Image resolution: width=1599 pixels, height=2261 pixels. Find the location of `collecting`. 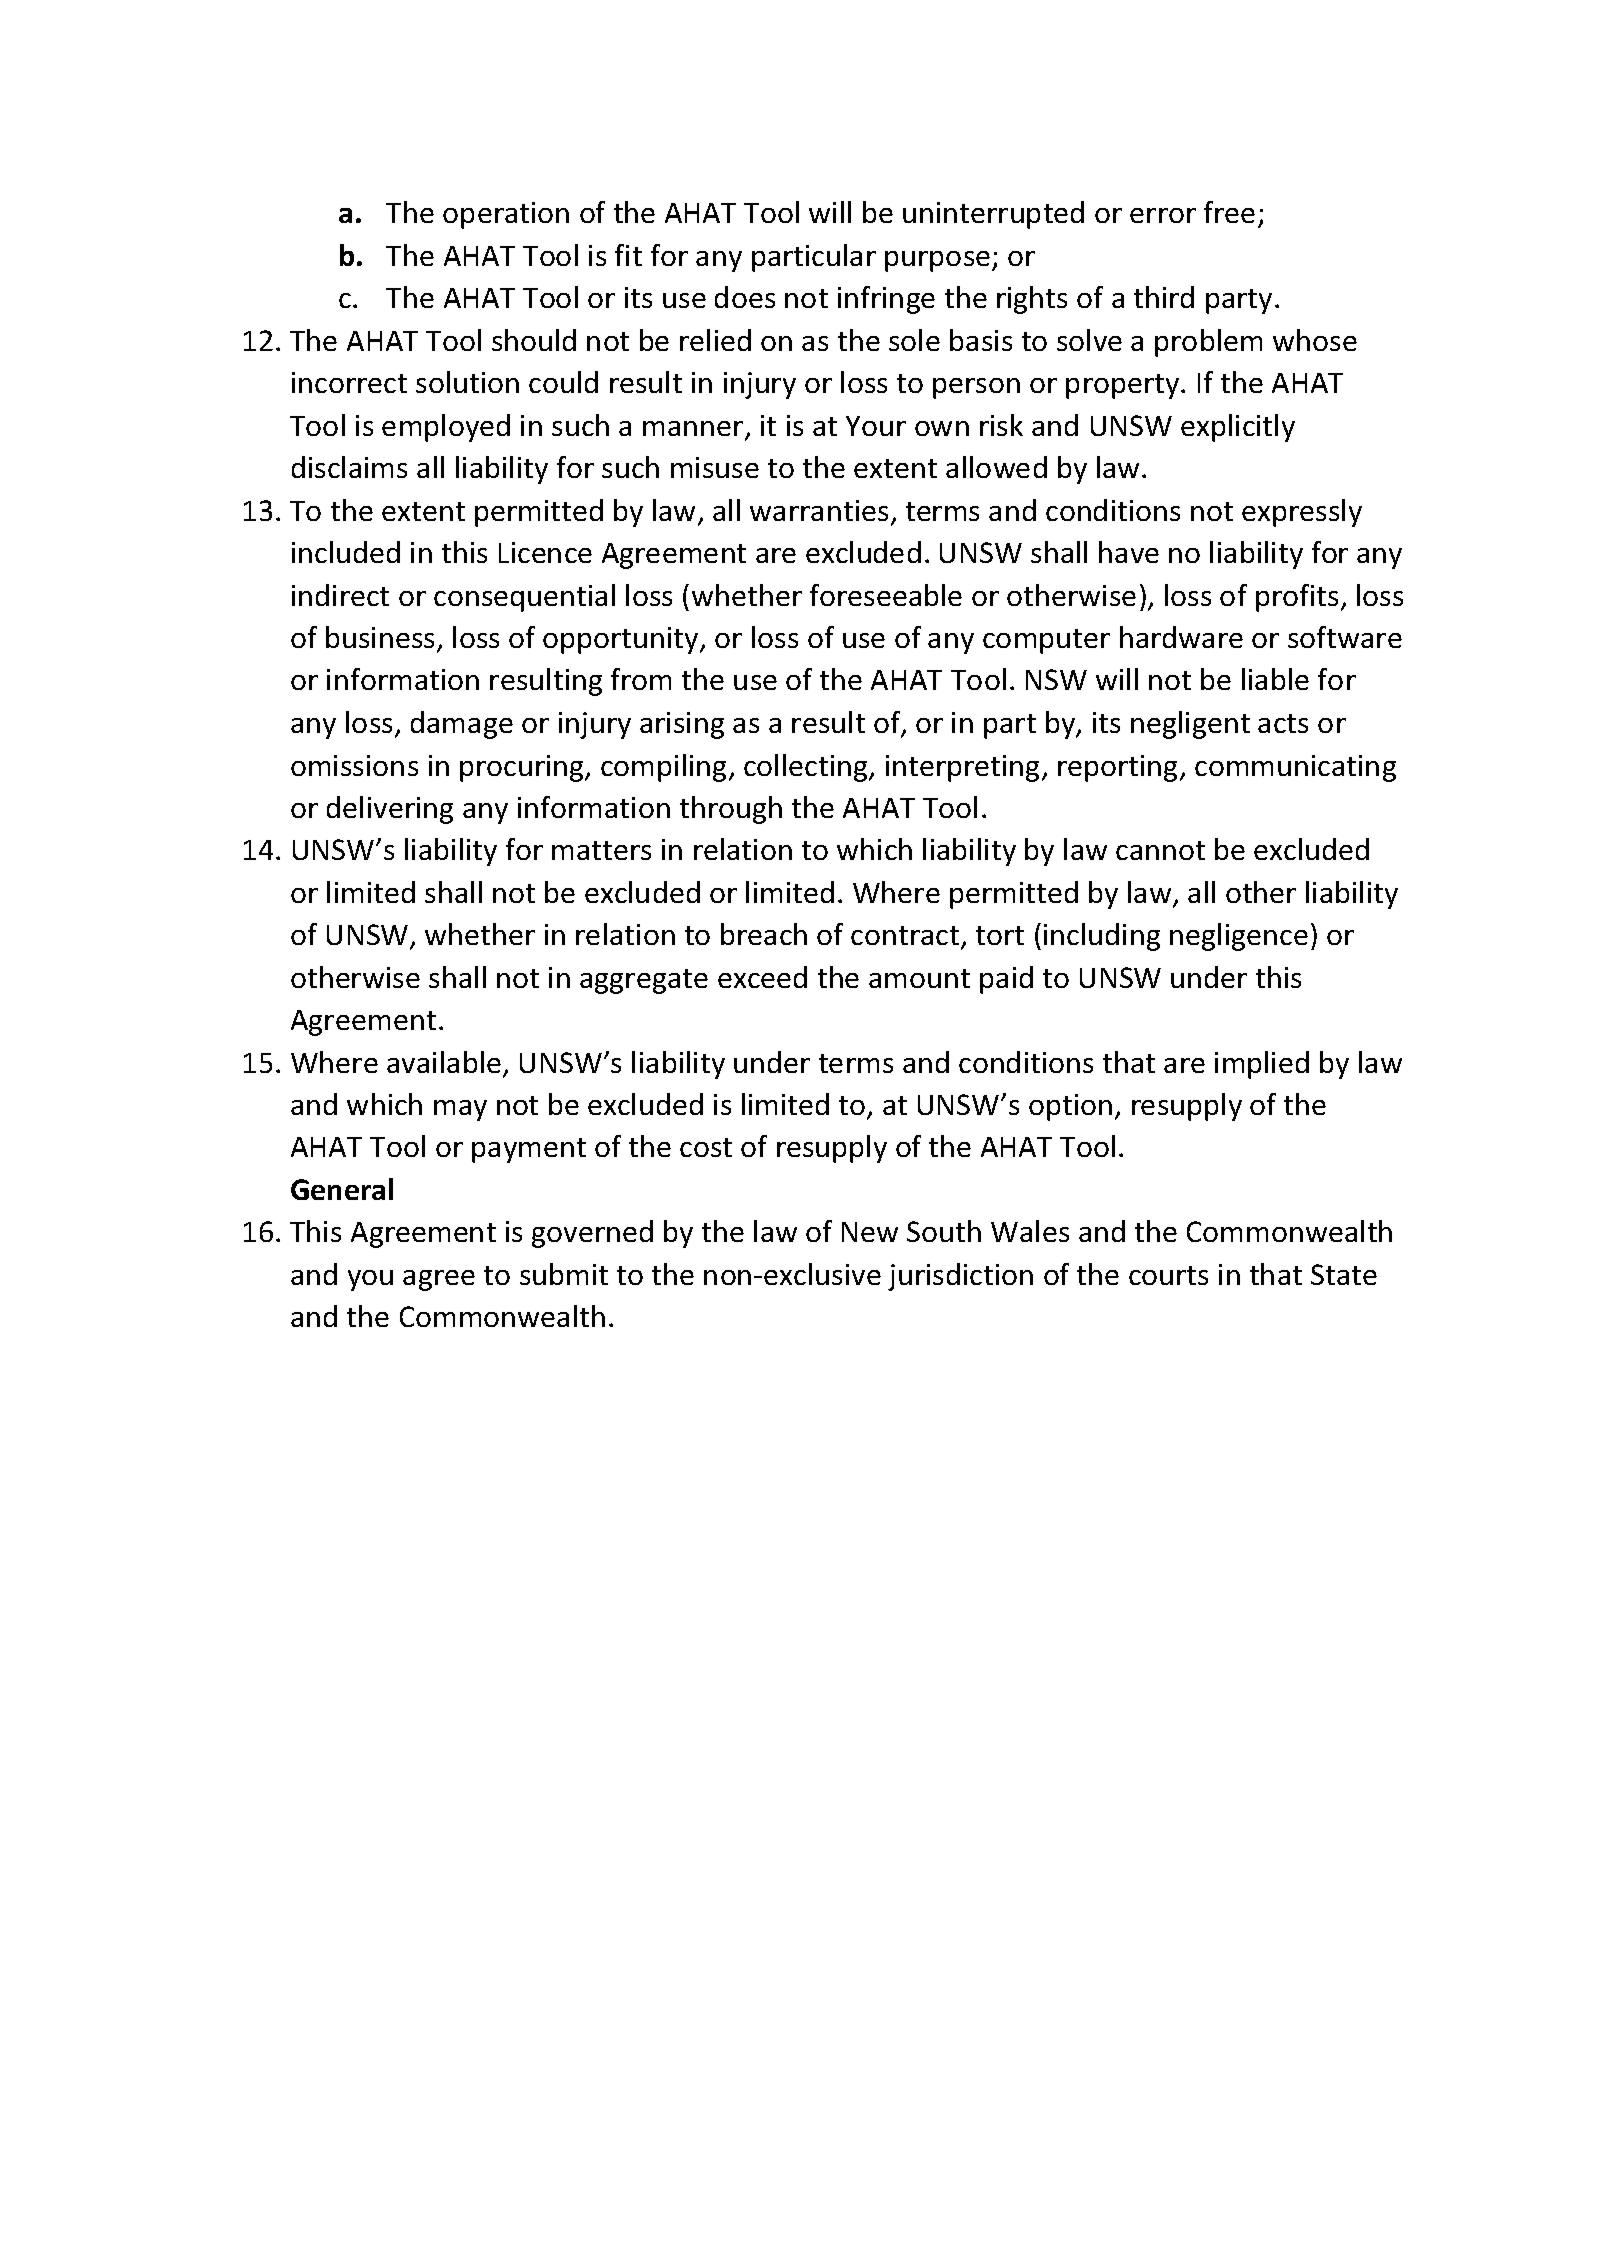

collecting is located at coordinates (807, 768).
